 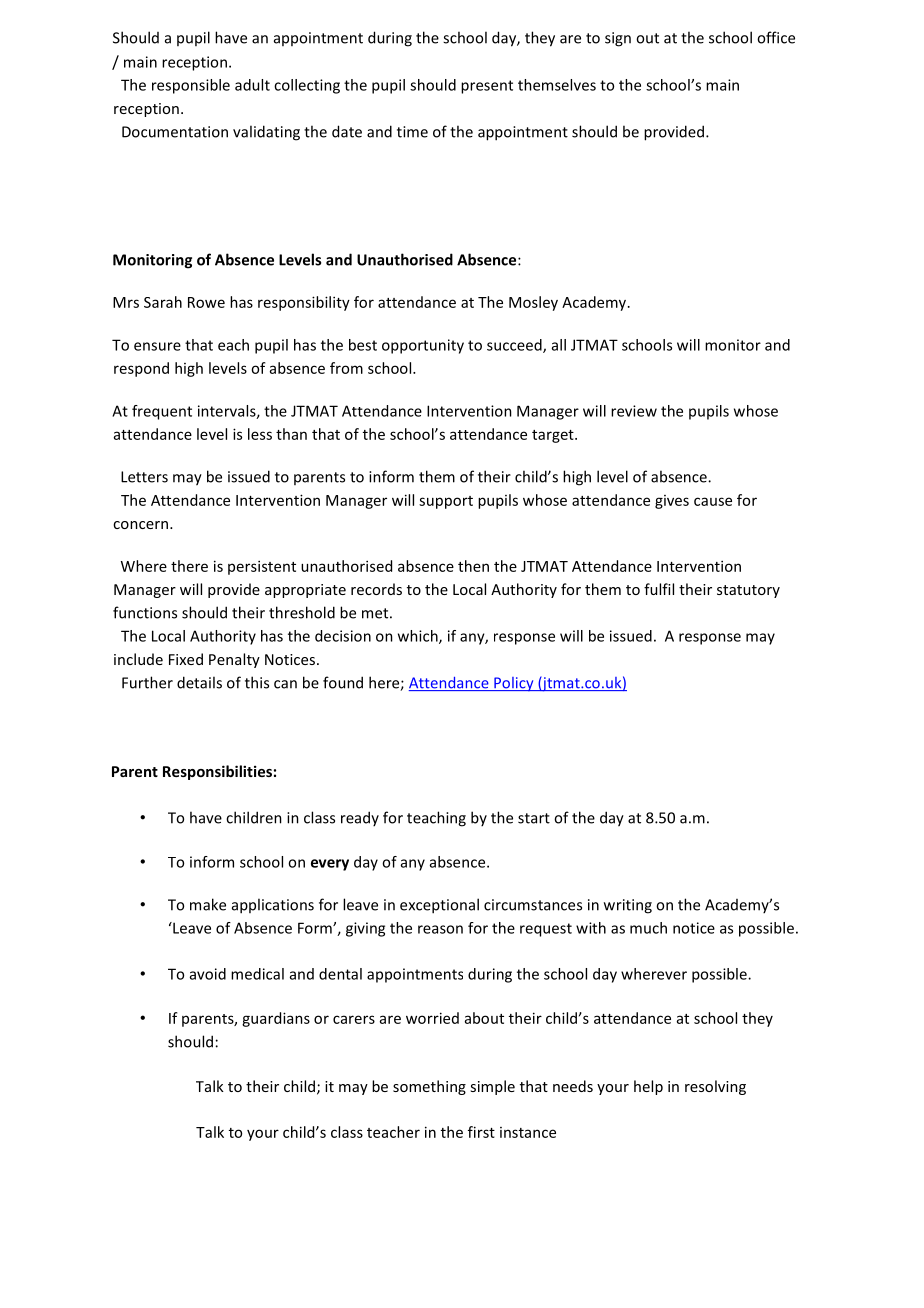 I want to click on guardians, so click(x=276, y=1019).
